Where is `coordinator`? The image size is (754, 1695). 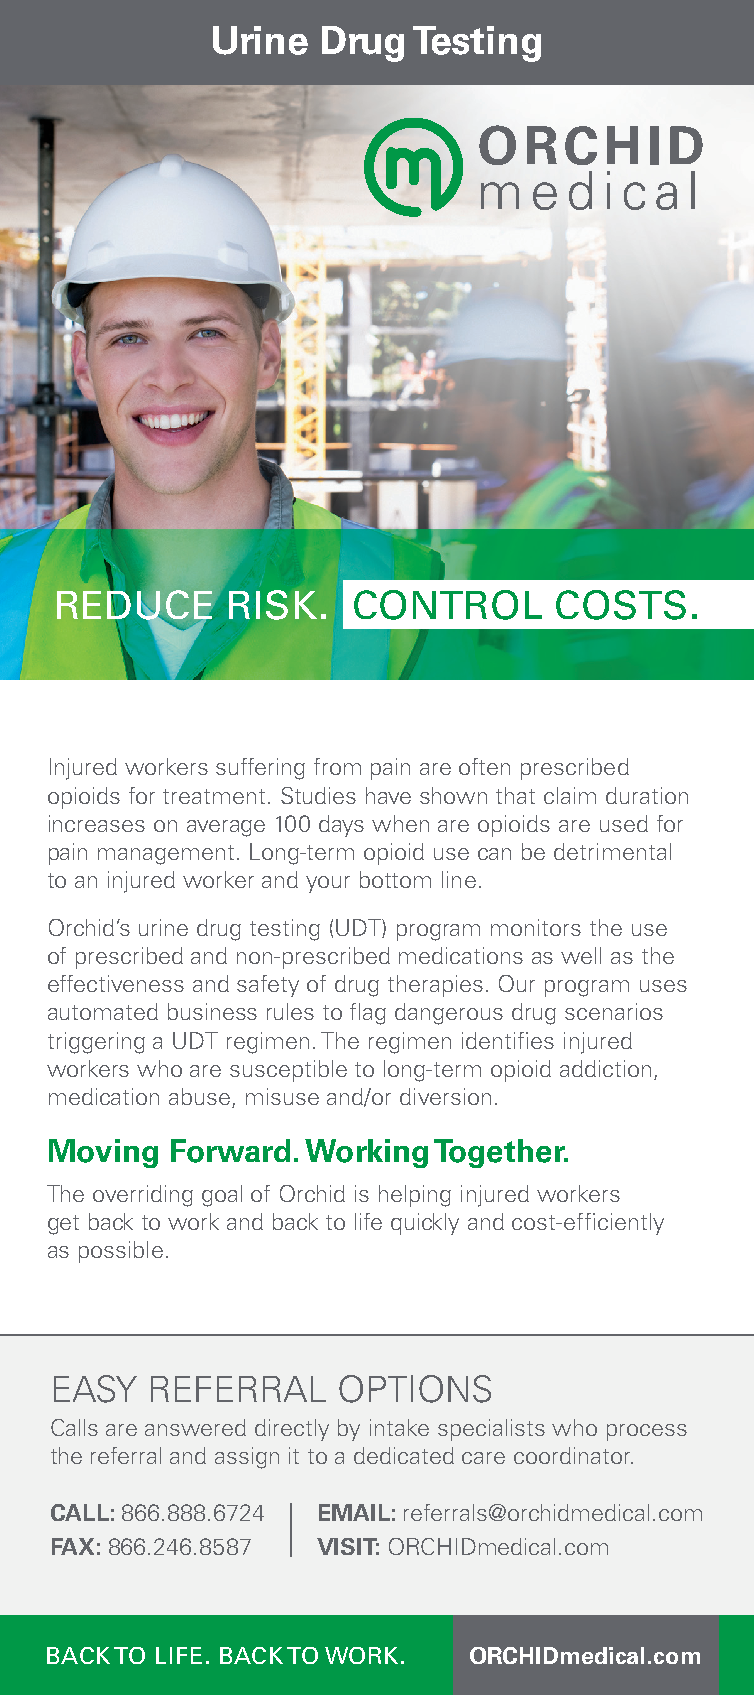 coordinator is located at coordinates (573, 1455).
